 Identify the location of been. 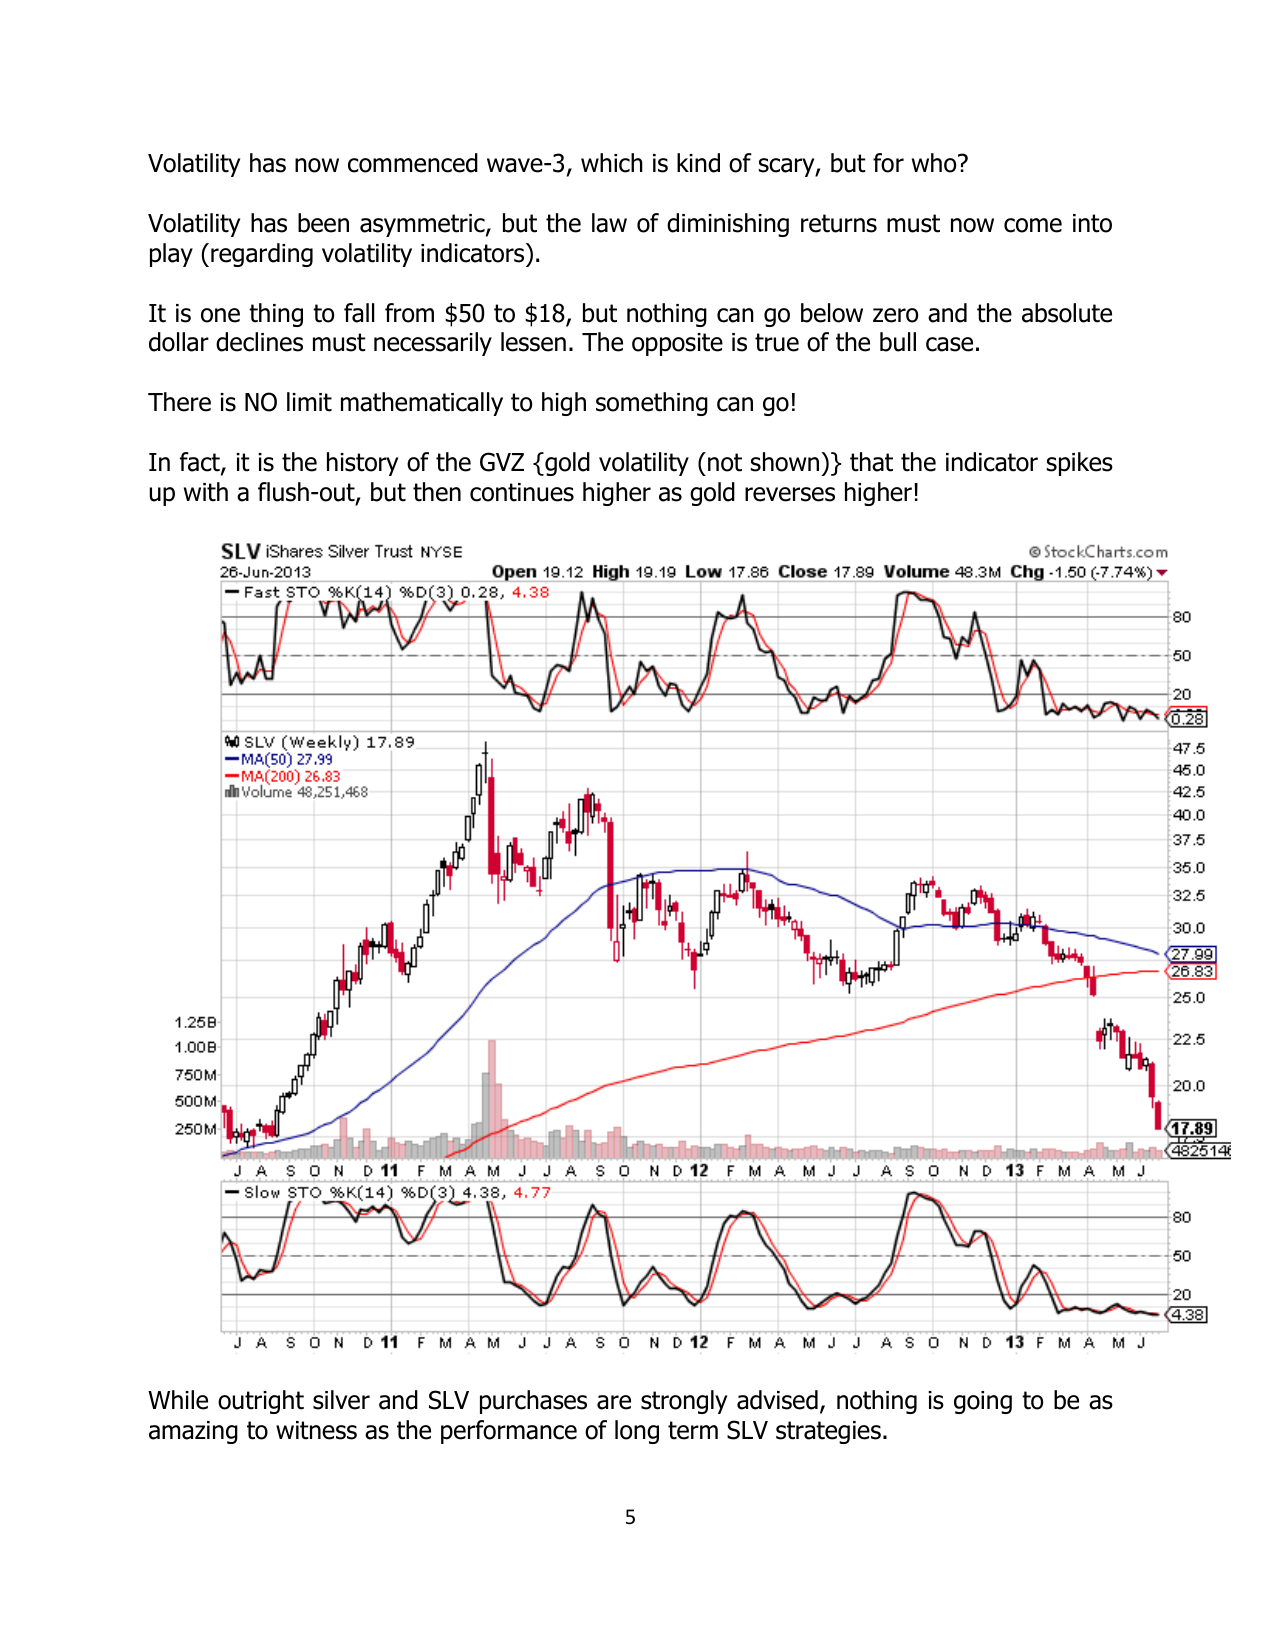
(323, 223).
